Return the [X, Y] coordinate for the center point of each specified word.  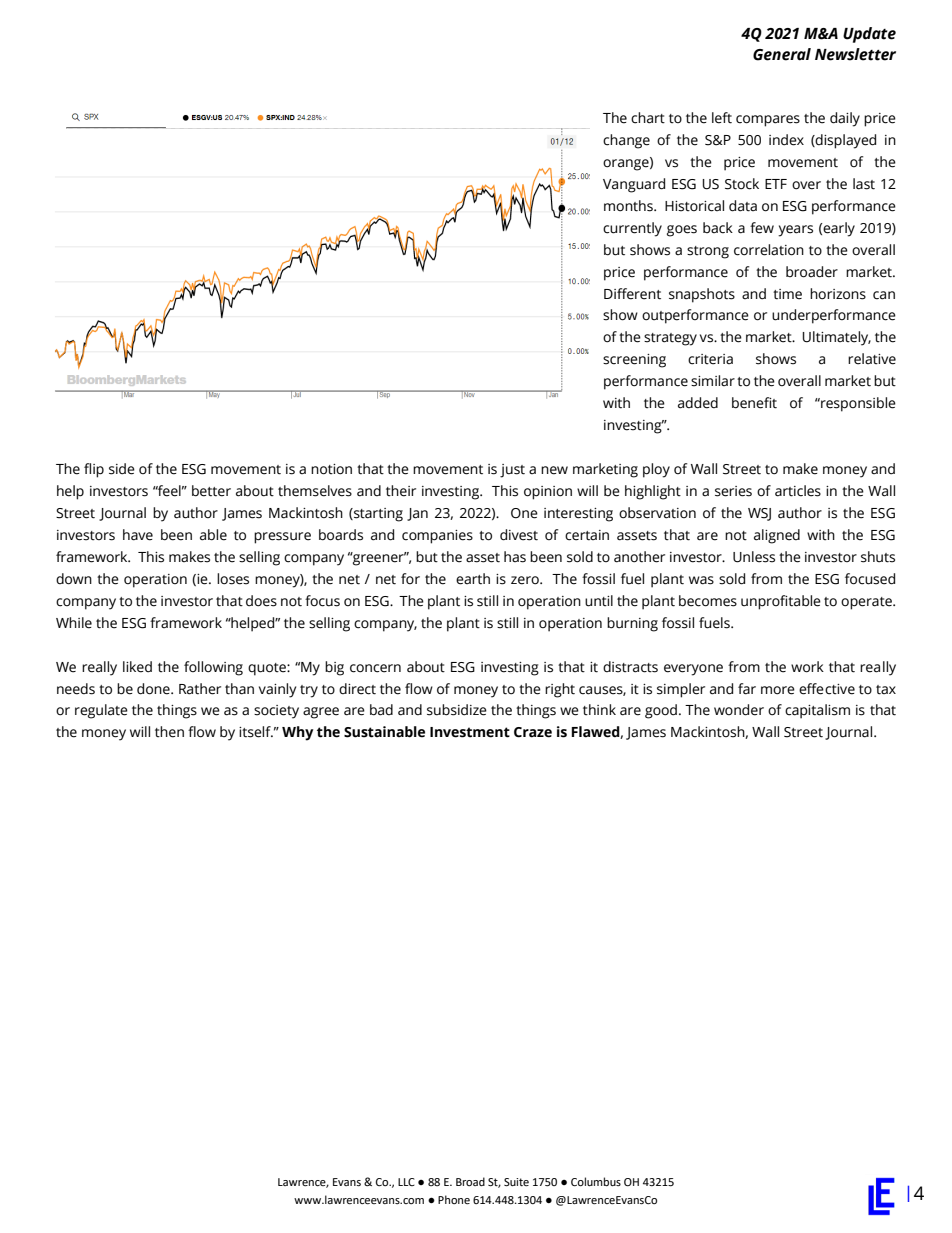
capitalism [817, 711]
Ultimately [836, 338]
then [169, 732]
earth [473, 579]
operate [867, 603]
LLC [406, 1182]
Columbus [596, 1182]
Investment [470, 732]
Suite [516, 1182]
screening [634, 361]
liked [137, 667]
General [782, 54]
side [122, 469]
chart [648, 118]
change [626, 141]
